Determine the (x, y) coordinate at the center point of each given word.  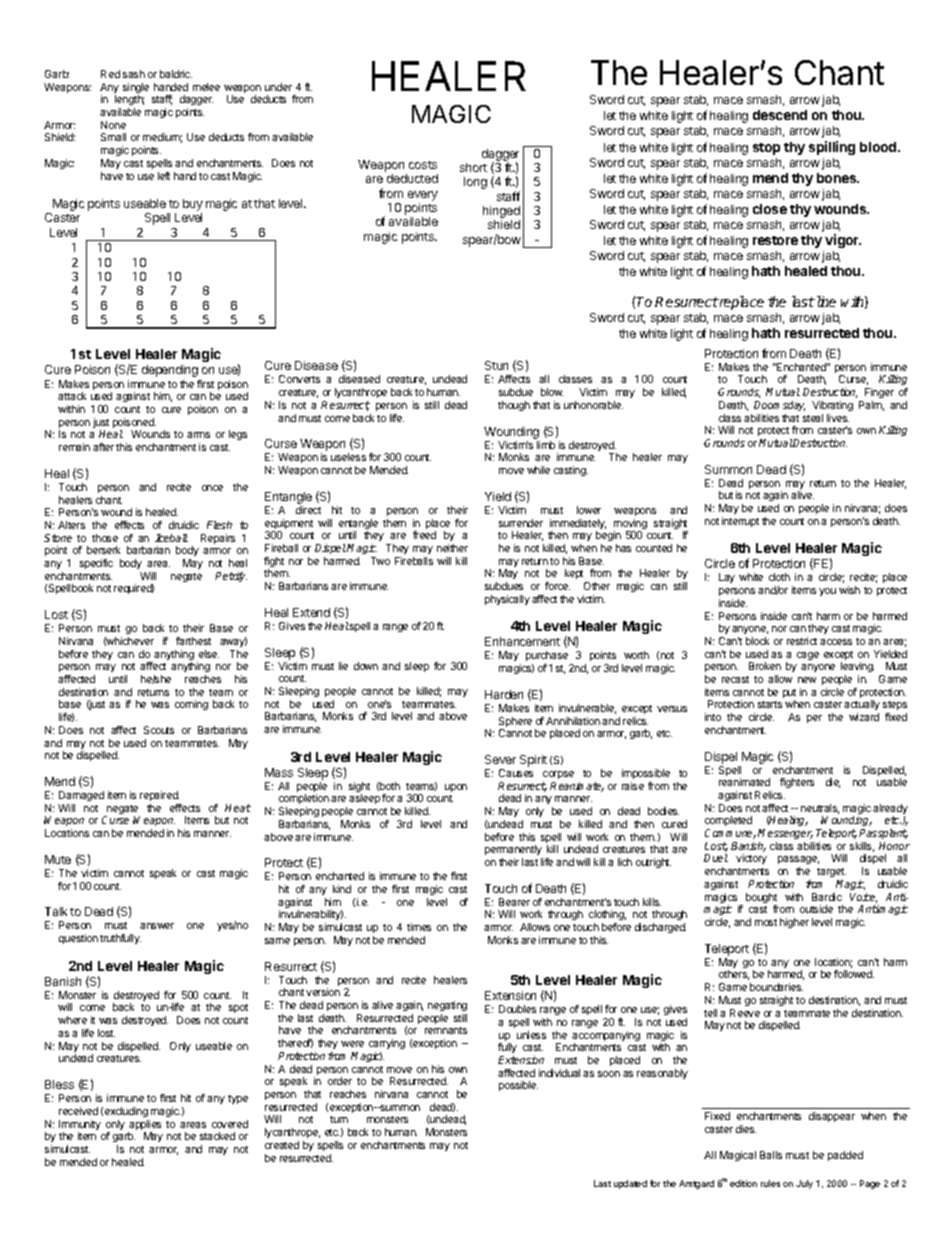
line (825, 301)
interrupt (740, 522)
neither (452, 548)
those (105, 538)
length (129, 102)
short (473, 167)
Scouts (159, 730)
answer (157, 926)
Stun (496, 365)
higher (794, 923)
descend (780, 115)
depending (170, 371)
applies (144, 1126)
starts (770, 704)
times (419, 927)
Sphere (515, 723)
